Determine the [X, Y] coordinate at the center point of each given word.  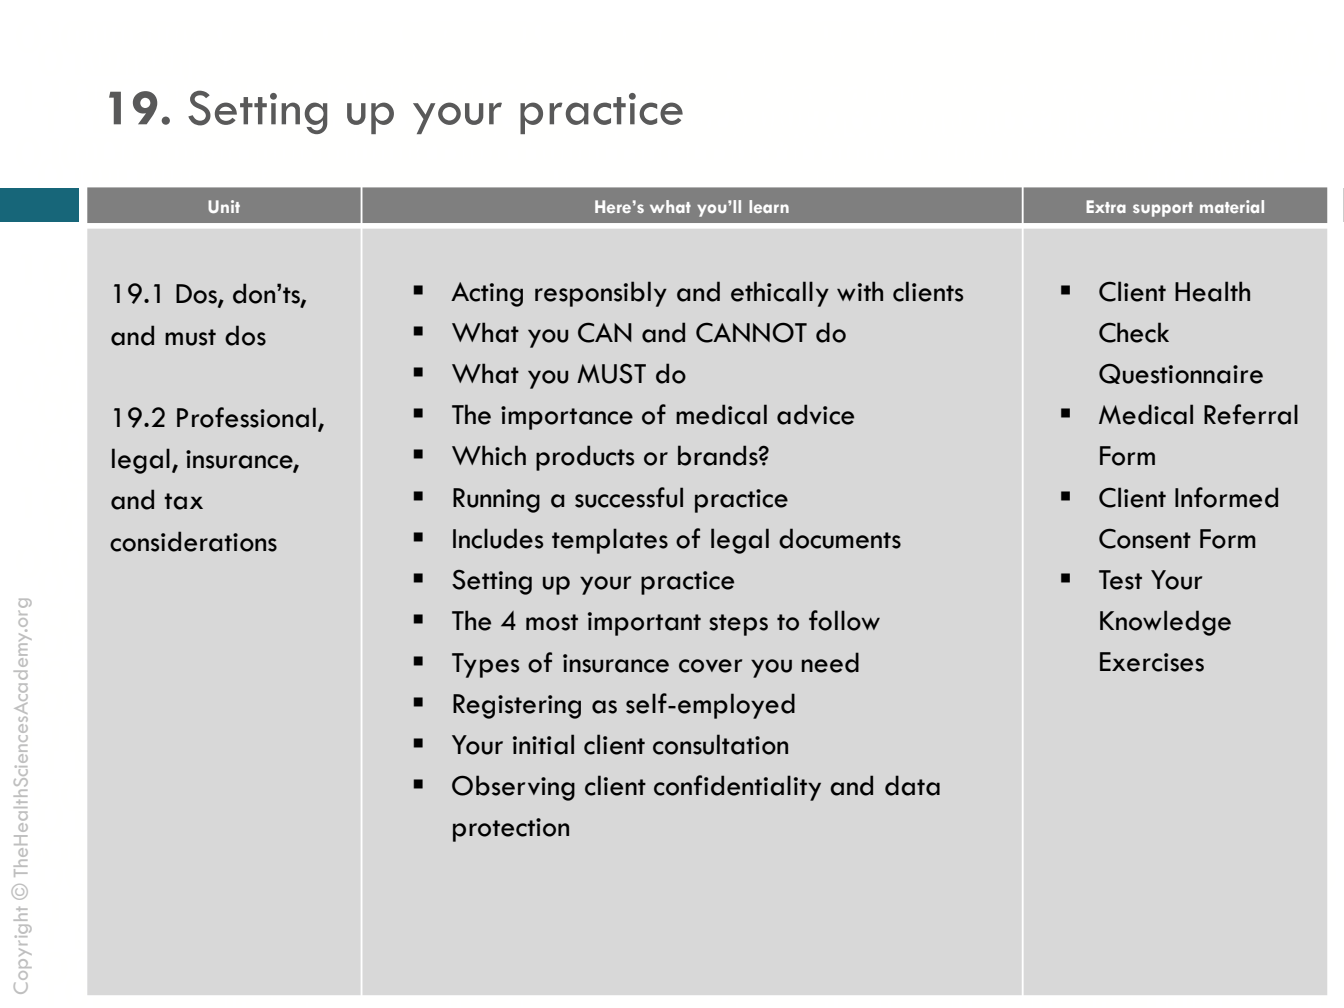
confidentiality [737, 788]
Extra [1106, 206]
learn [769, 206]
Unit [224, 206]
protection [511, 830]
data [912, 785]
